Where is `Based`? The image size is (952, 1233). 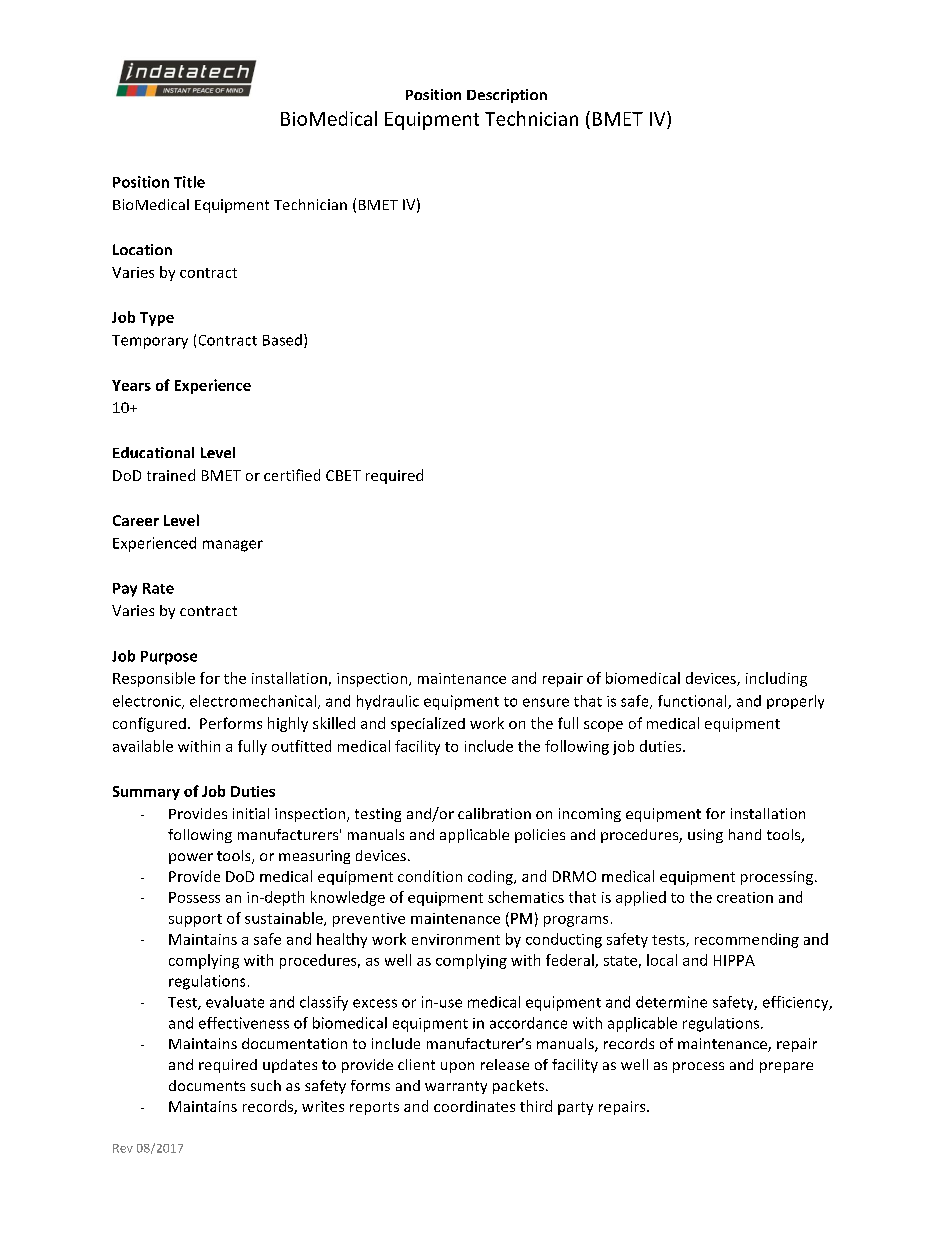 Based is located at coordinates (282, 340).
